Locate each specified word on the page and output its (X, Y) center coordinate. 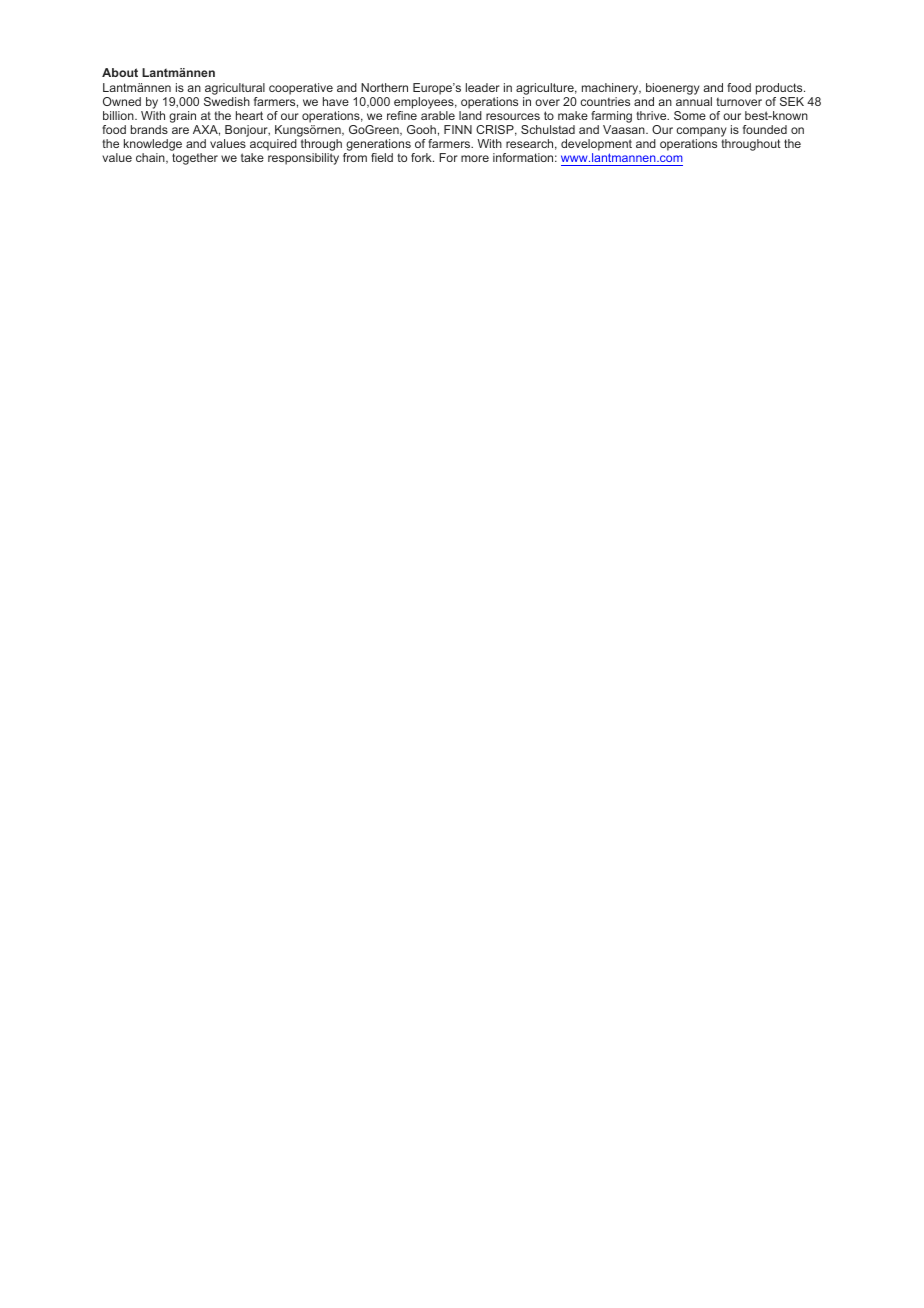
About (120, 72)
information (523, 157)
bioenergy (673, 90)
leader (483, 87)
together (195, 159)
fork (422, 157)
